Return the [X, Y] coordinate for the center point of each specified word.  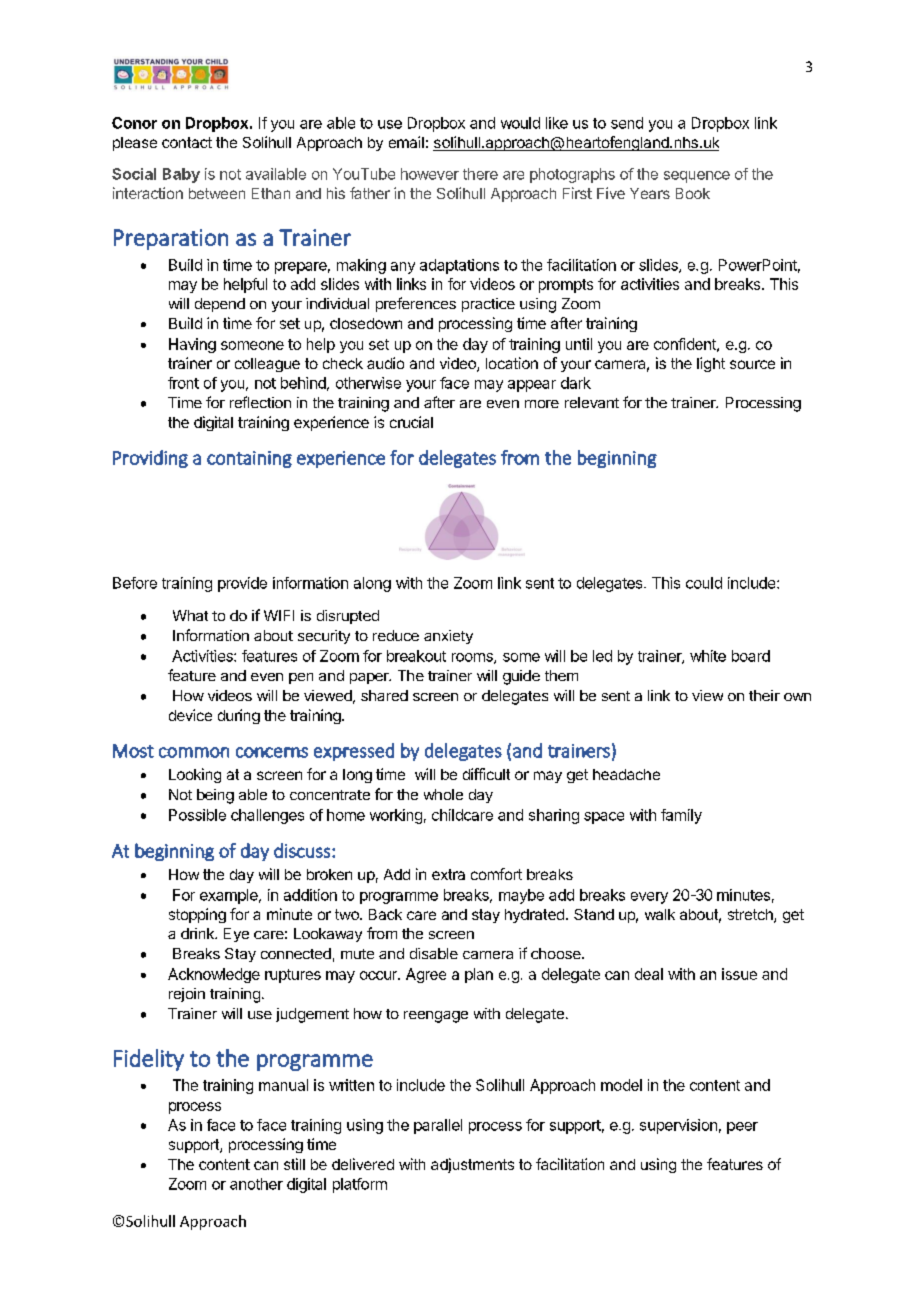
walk [660, 914]
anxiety [448, 637]
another [256, 1184]
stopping [197, 915]
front [183, 383]
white [708, 656]
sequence [697, 177]
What [190, 615]
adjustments [472, 1165]
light [711, 364]
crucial [411, 422]
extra [448, 874]
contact [187, 142]
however [430, 174]
